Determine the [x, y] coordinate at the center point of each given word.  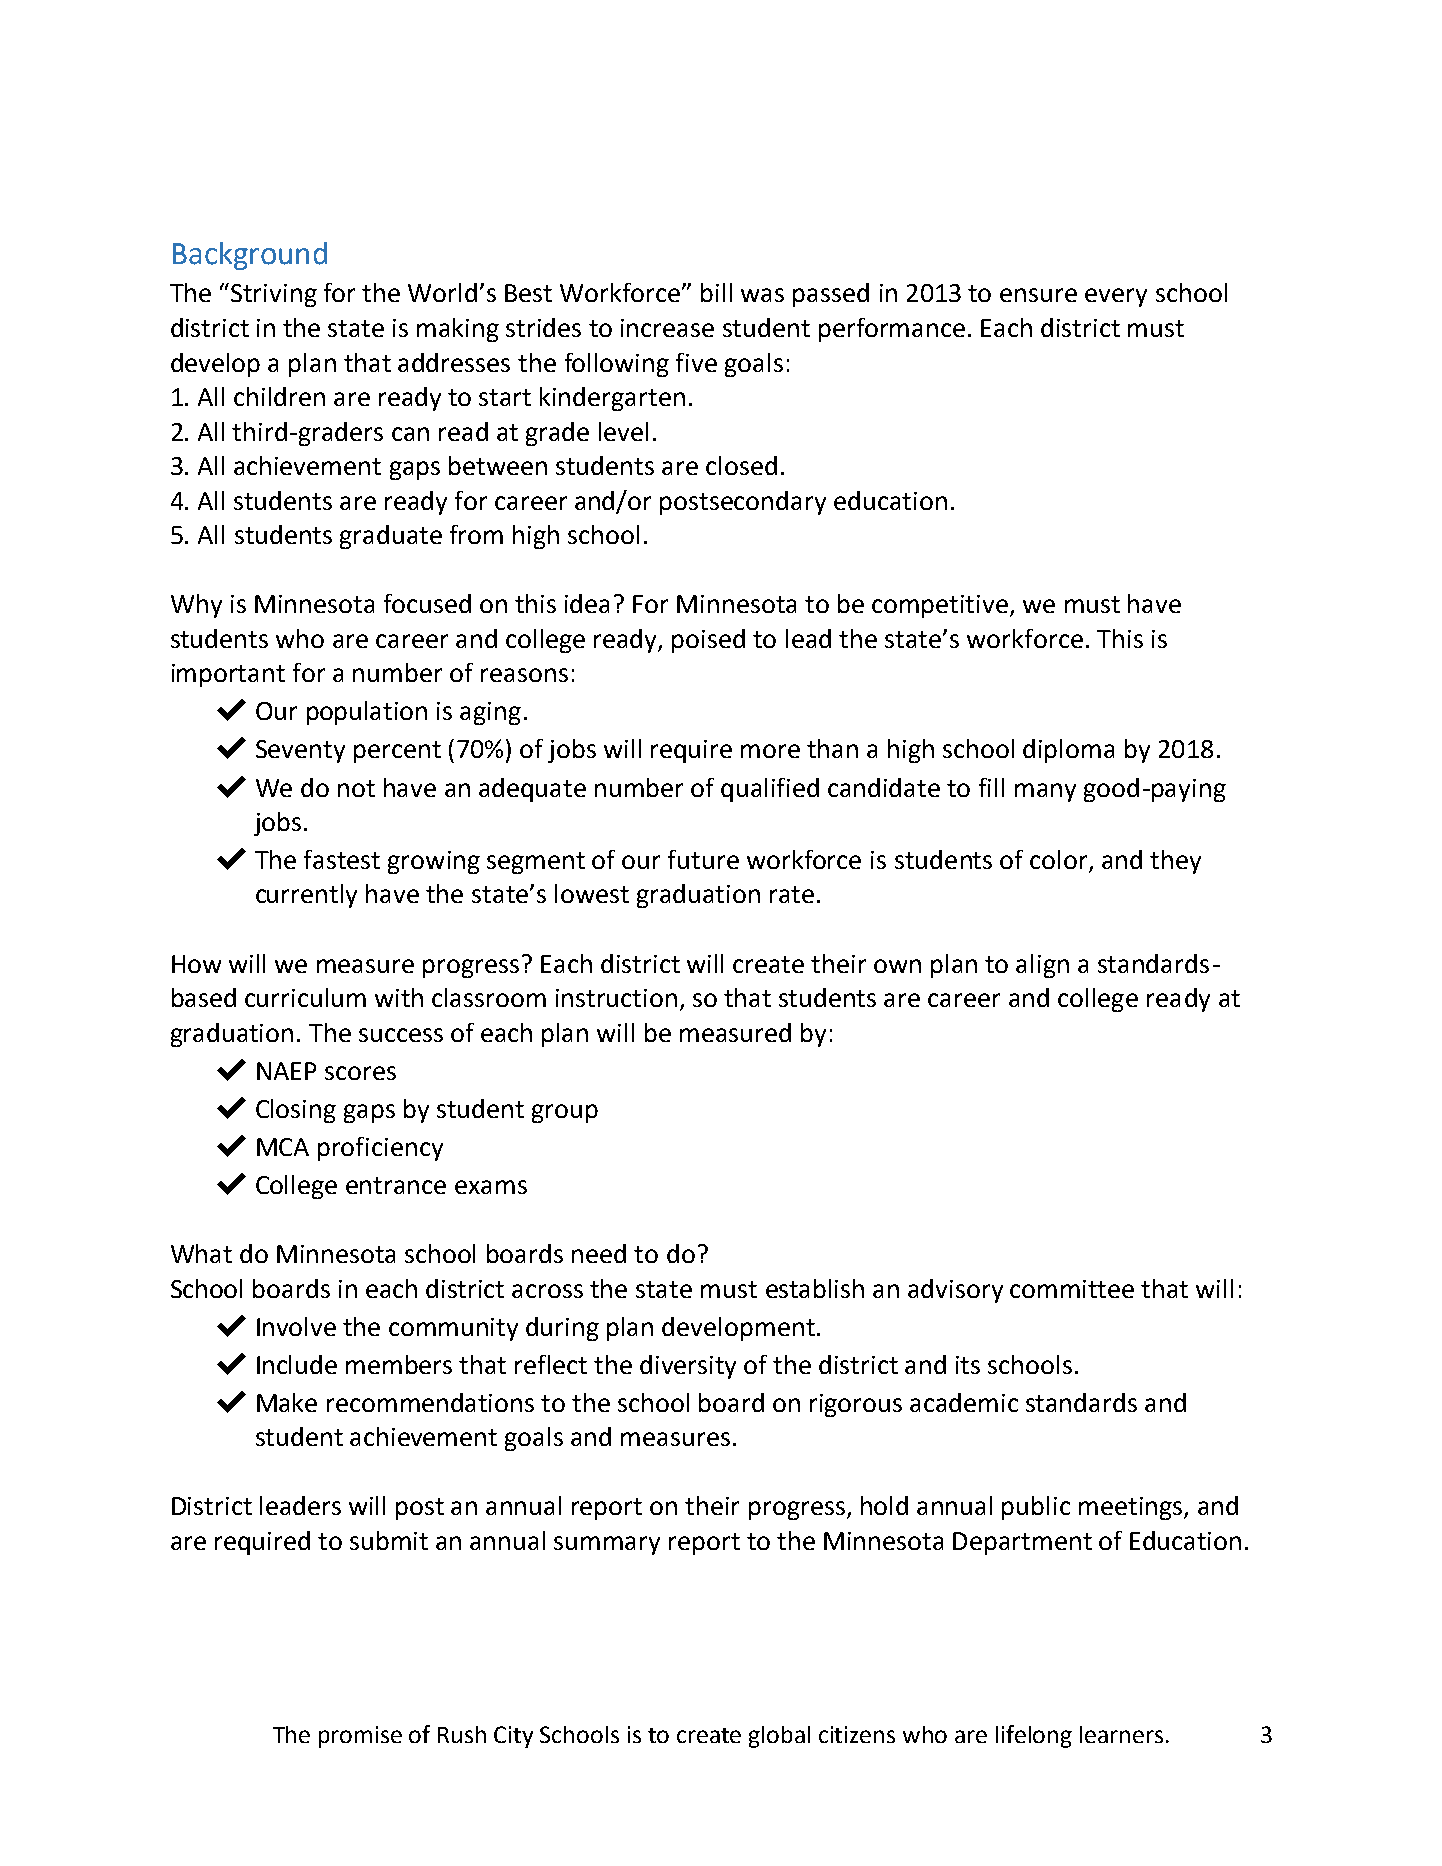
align [1042, 966]
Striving [274, 295]
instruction [616, 998]
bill [716, 292]
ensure [1038, 295]
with [399, 997]
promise [360, 1737]
